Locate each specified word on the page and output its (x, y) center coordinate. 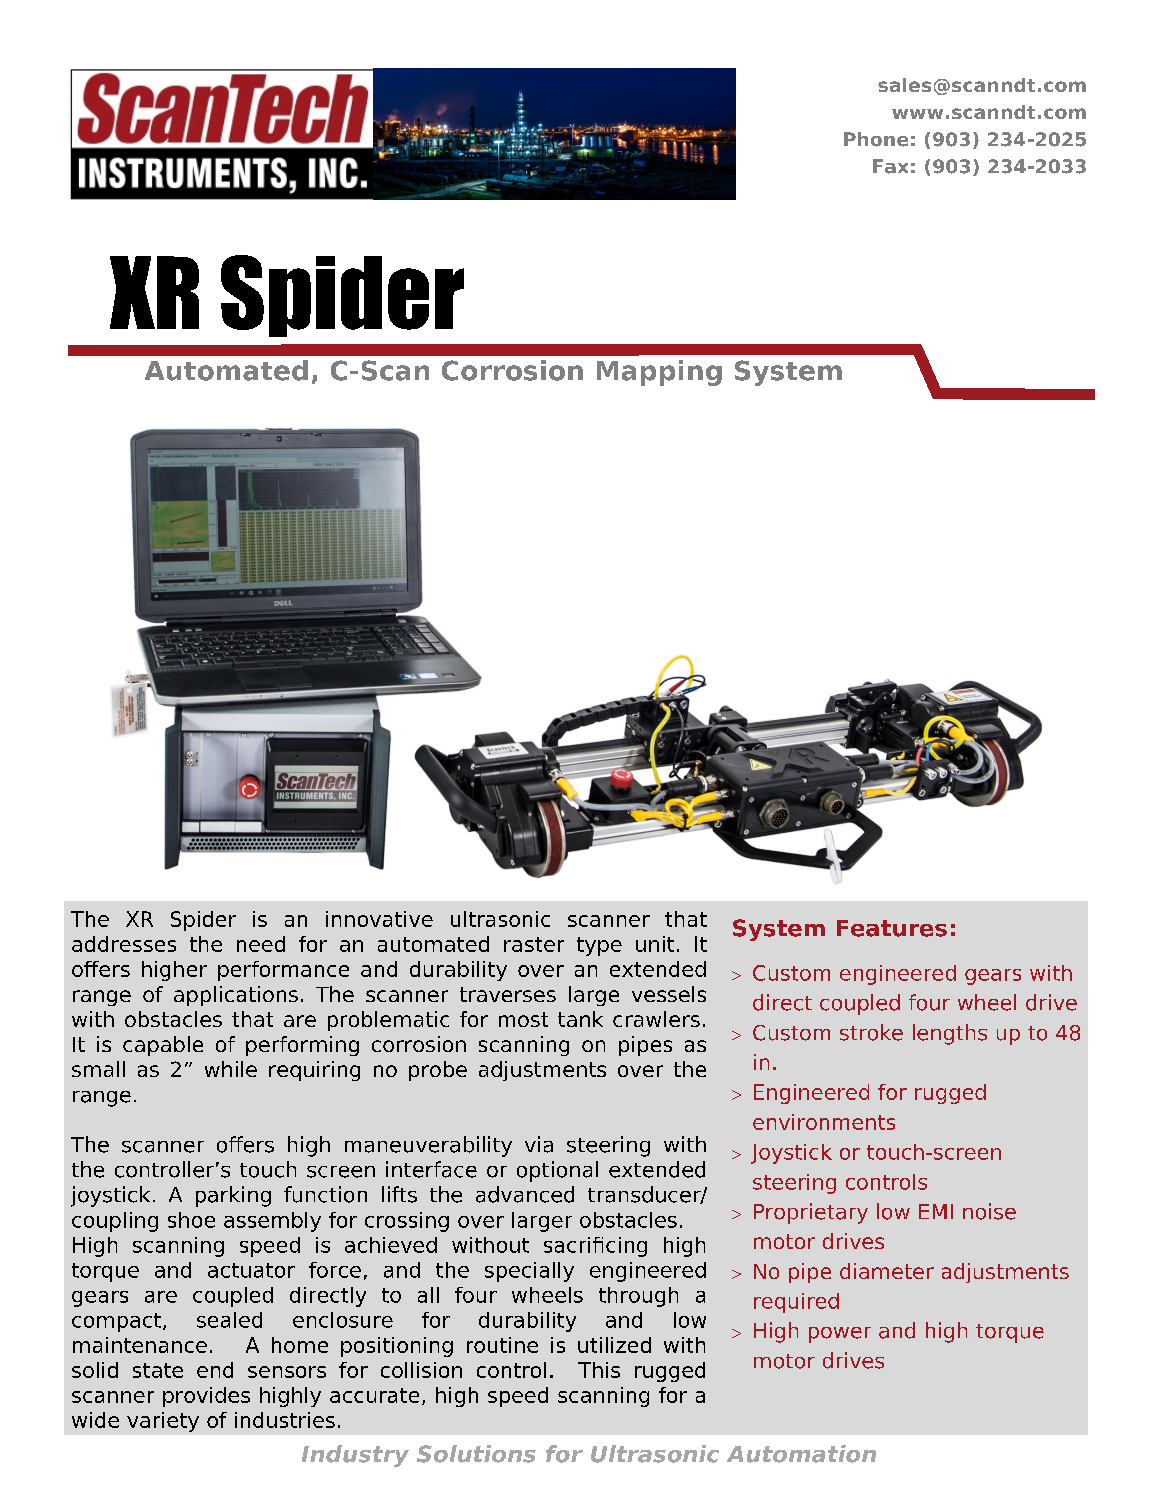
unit (655, 944)
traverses (508, 994)
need (261, 944)
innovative (379, 919)
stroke (871, 1032)
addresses (124, 944)
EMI (936, 1211)
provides (206, 1397)
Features (892, 928)
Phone (876, 139)
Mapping (659, 373)
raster (534, 944)
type (599, 946)
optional (557, 1171)
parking (233, 1196)
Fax (890, 166)
